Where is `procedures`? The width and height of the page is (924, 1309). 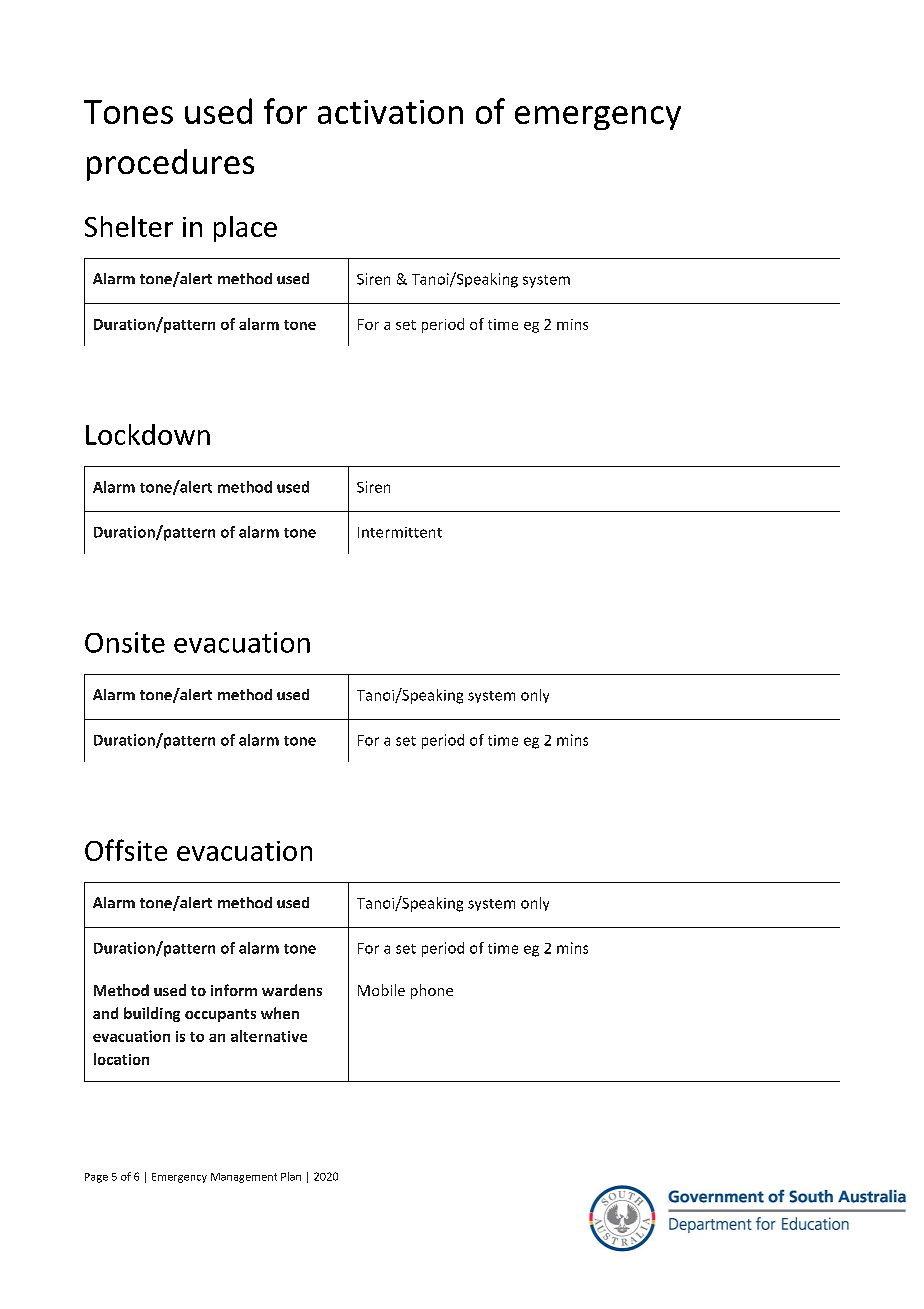 procedures is located at coordinates (170, 165).
